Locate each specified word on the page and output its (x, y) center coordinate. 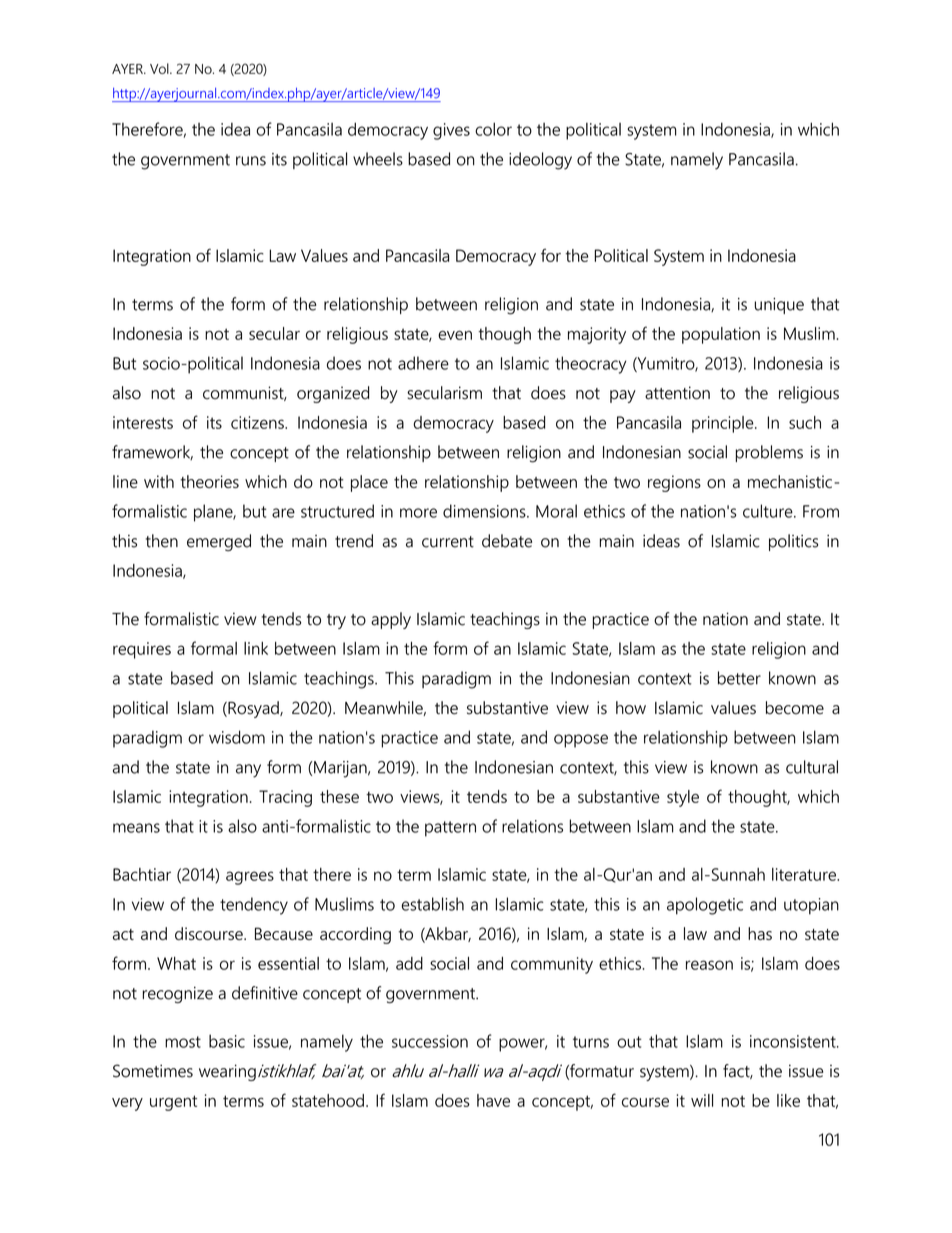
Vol (160, 68)
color (493, 129)
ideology (540, 161)
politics (793, 542)
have (493, 1100)
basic (227, 1041)
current (448, 542)
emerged (219, 542)
